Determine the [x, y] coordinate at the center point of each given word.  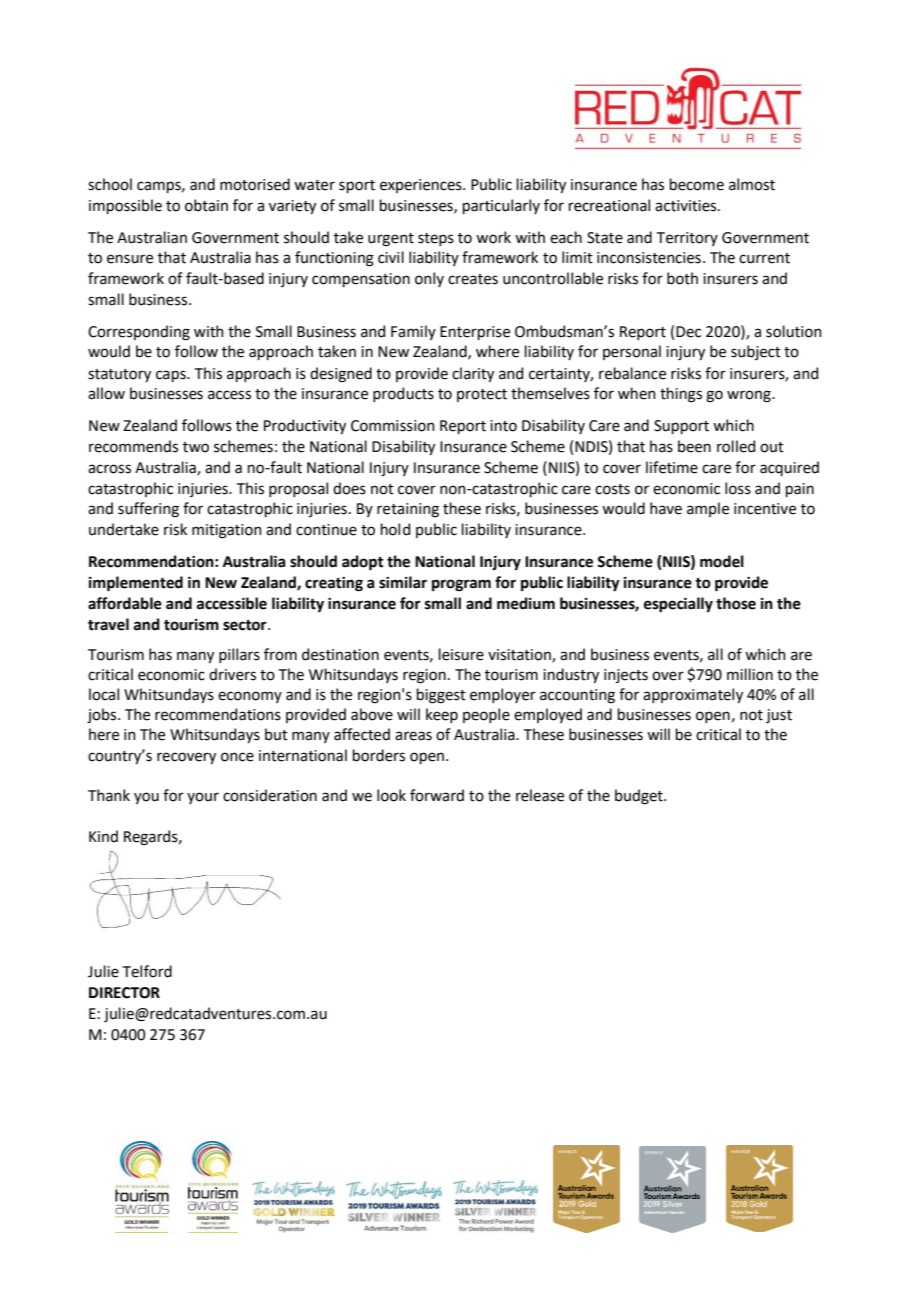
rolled [736, 446]
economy [250, 697]
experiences [422, 186]
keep [442, 715]
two [196, 447]
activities [687, 206]
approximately [693, 695]
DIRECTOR [124, 993]
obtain [206, 205]
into [503, 426]
